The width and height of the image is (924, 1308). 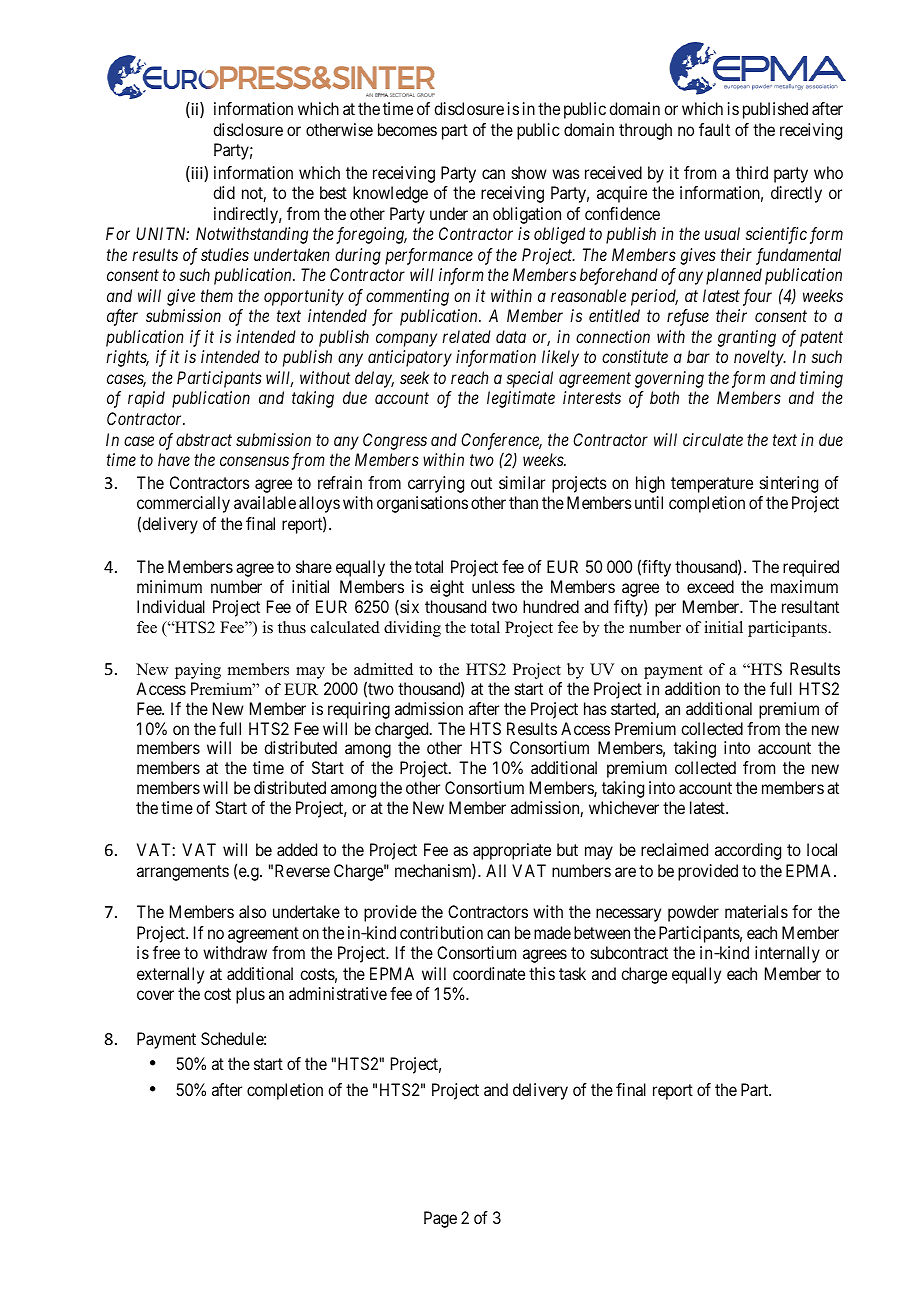 I want to click on Page, so click(x=440, y=1219).
